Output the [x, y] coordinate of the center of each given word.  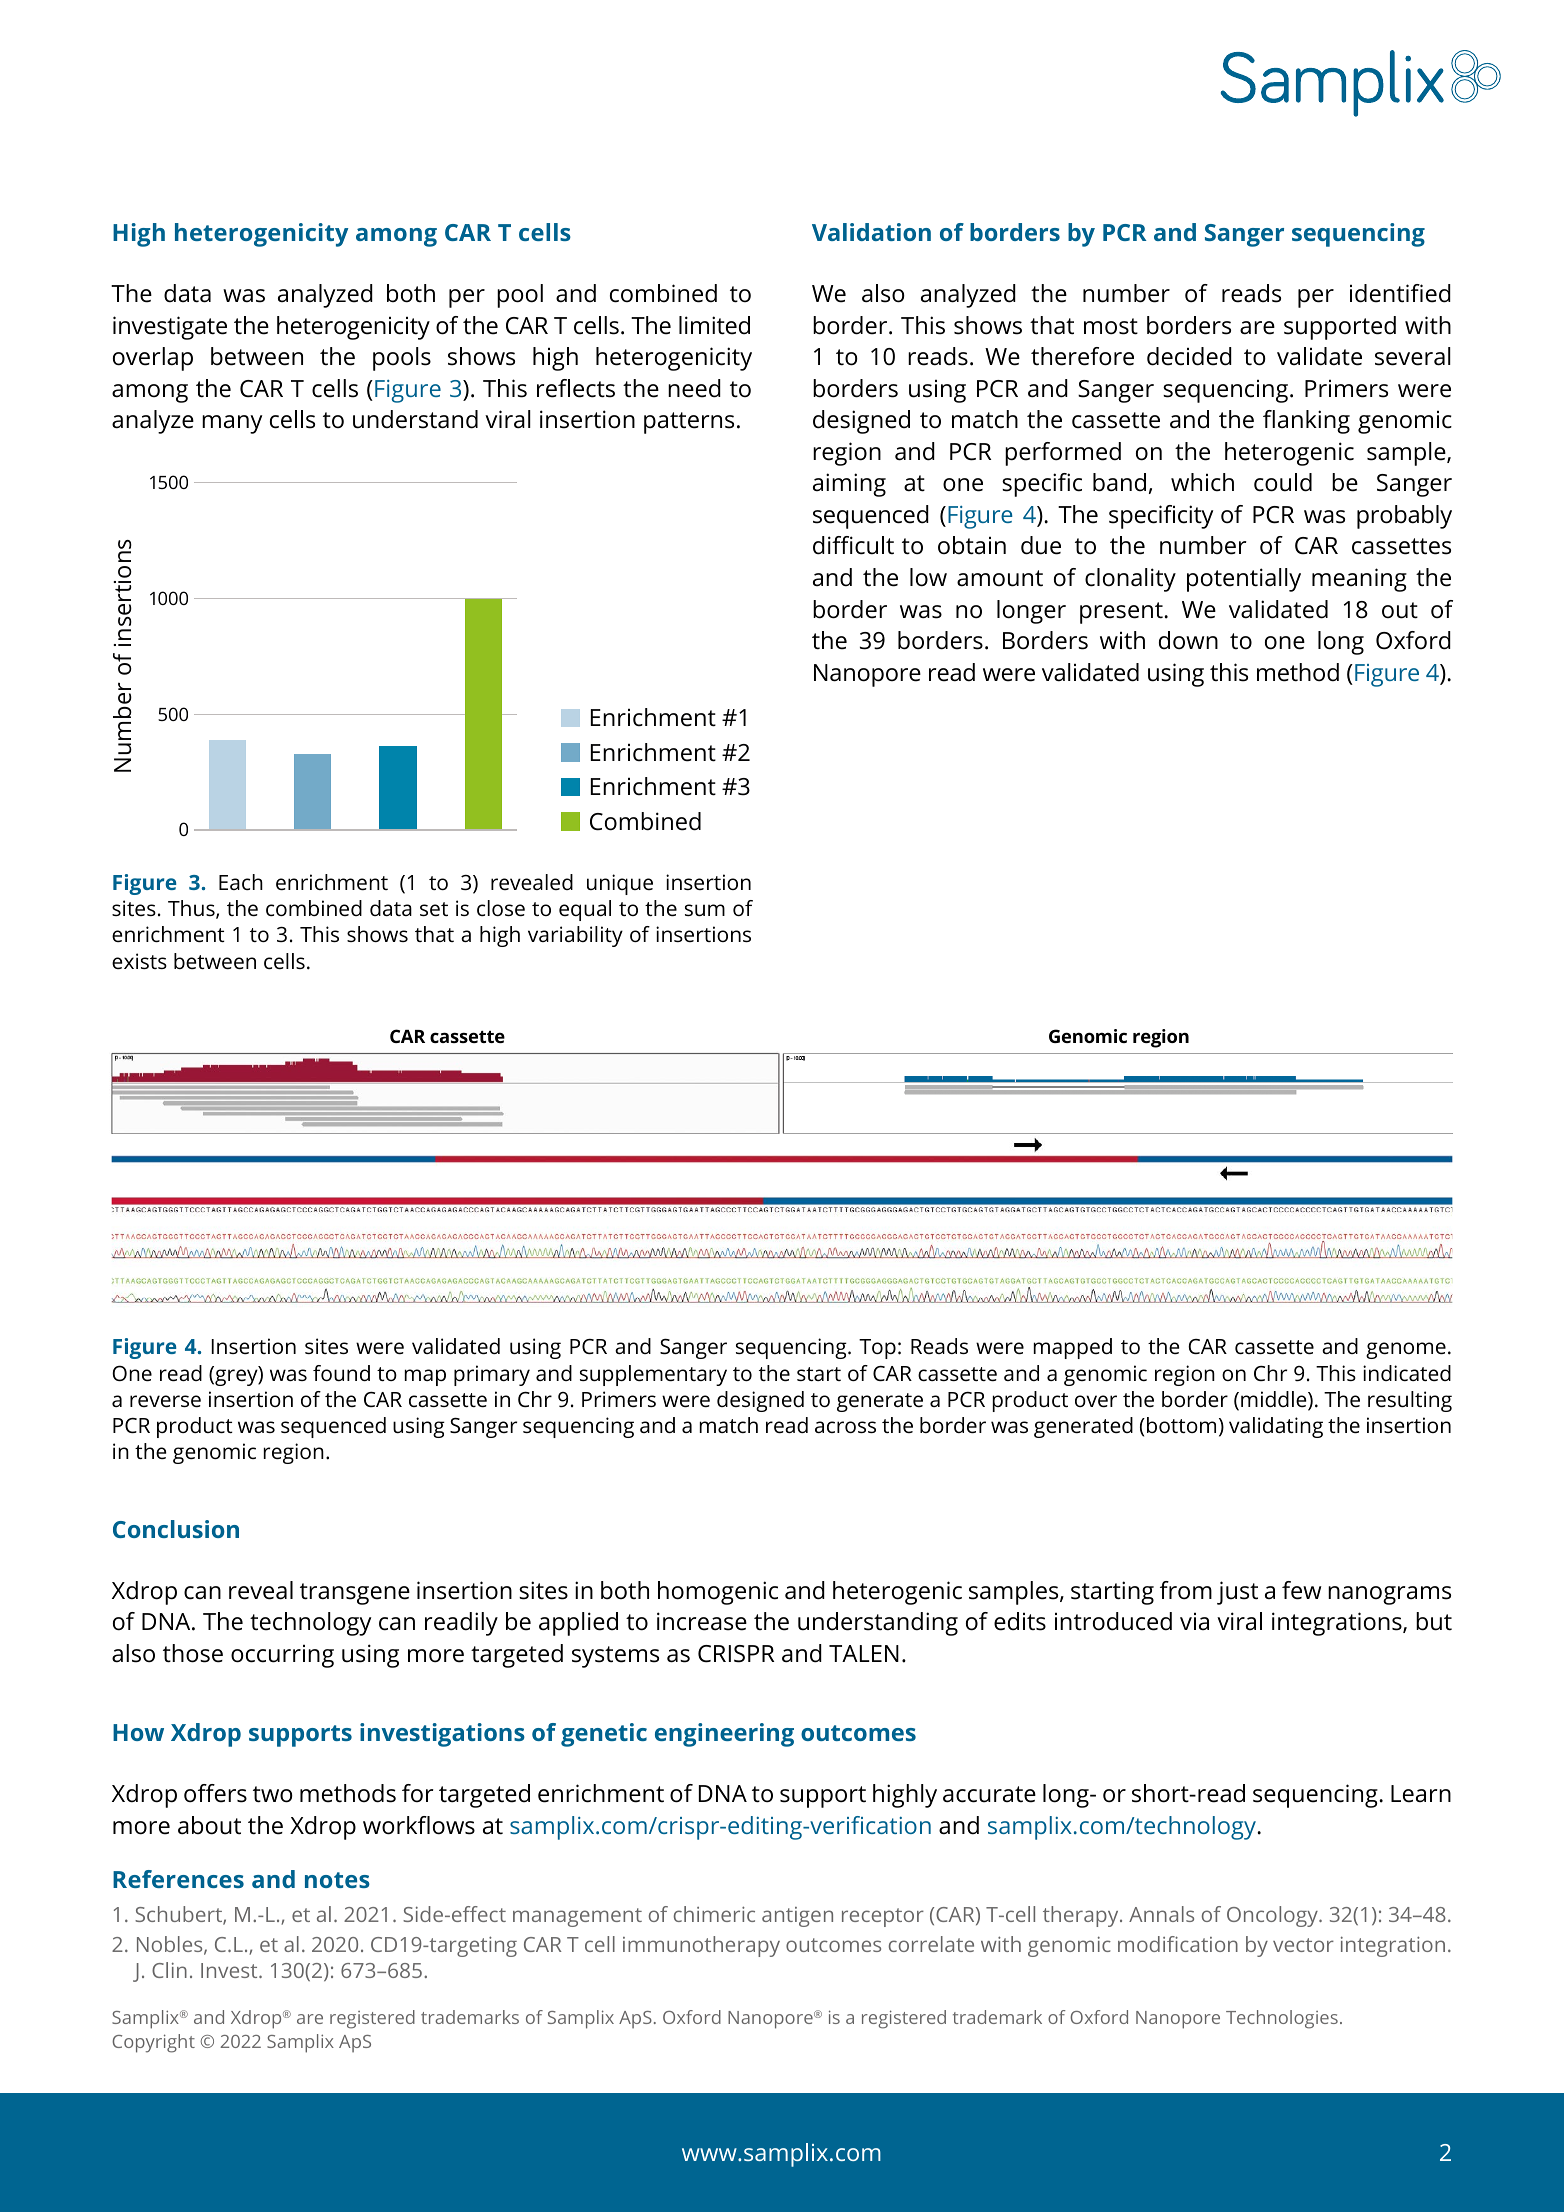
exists [139, 961]
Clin [169, 1970]
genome [1406, 1350]
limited [714, 325]
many [232, 424]
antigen [797, 1917]
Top [877, 1349]
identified [1400, 293]
